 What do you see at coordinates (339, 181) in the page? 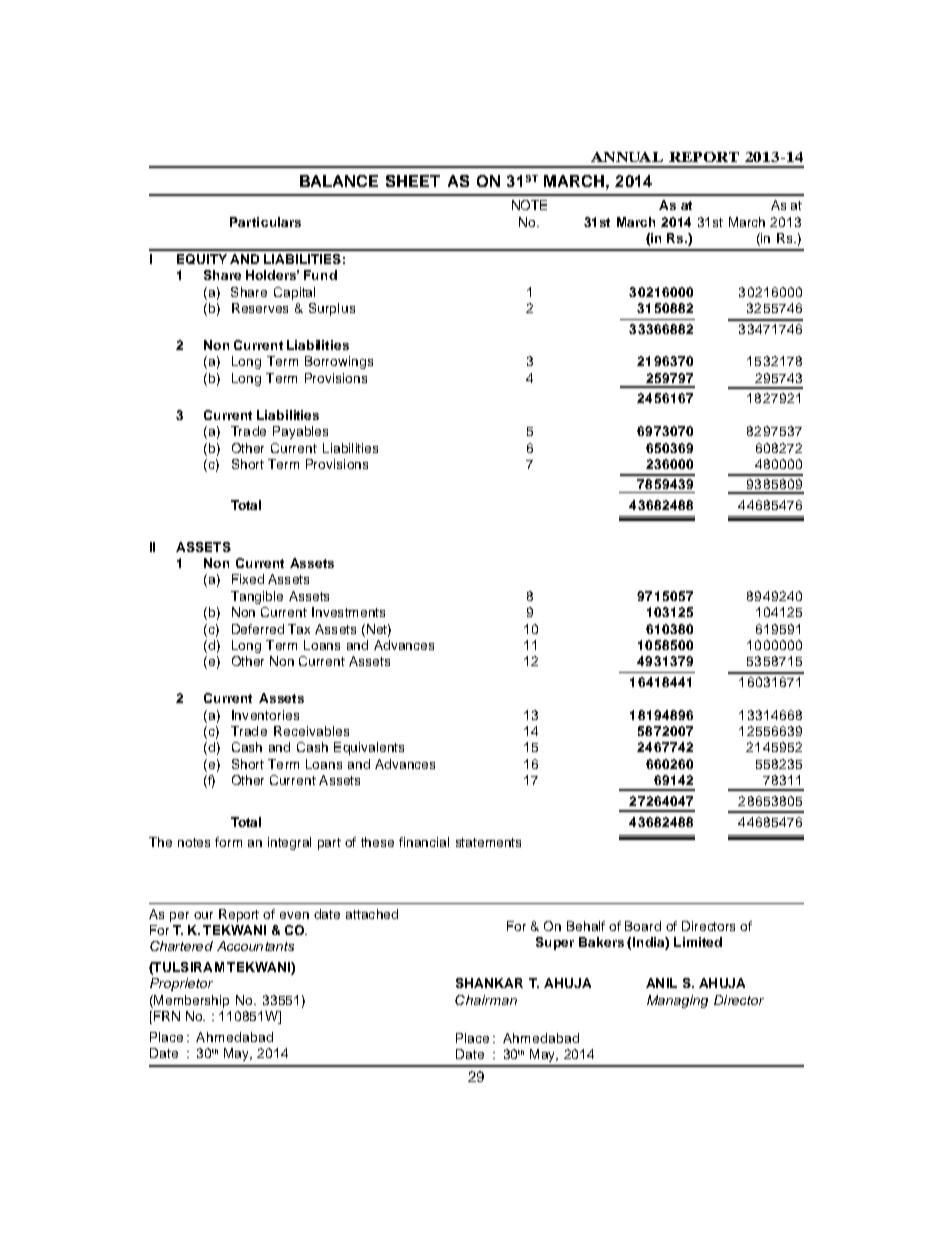
I see `BALANCE` at bounding box center [339, 181].
